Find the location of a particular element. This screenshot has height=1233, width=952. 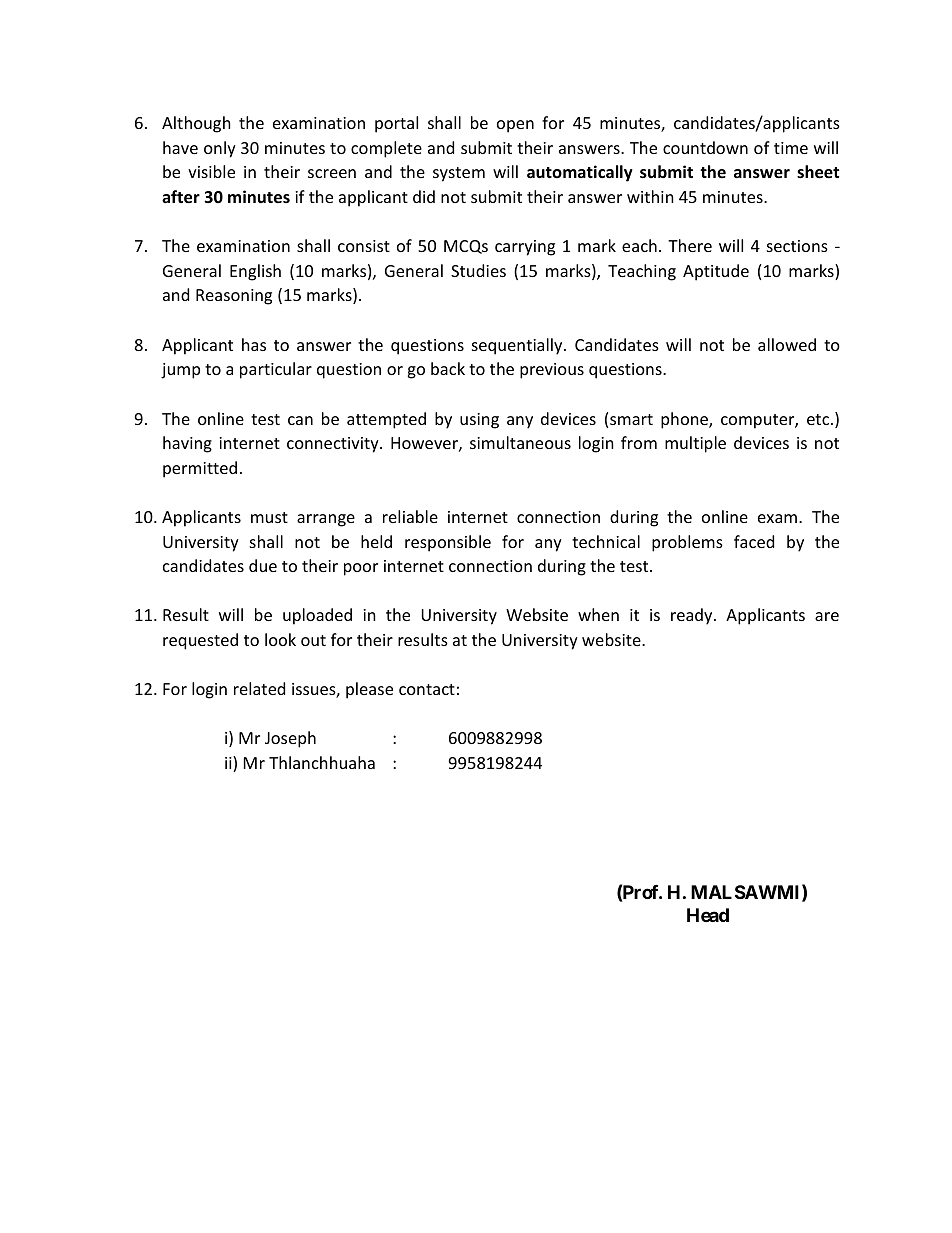

time is located at coordinates (791, 148).
